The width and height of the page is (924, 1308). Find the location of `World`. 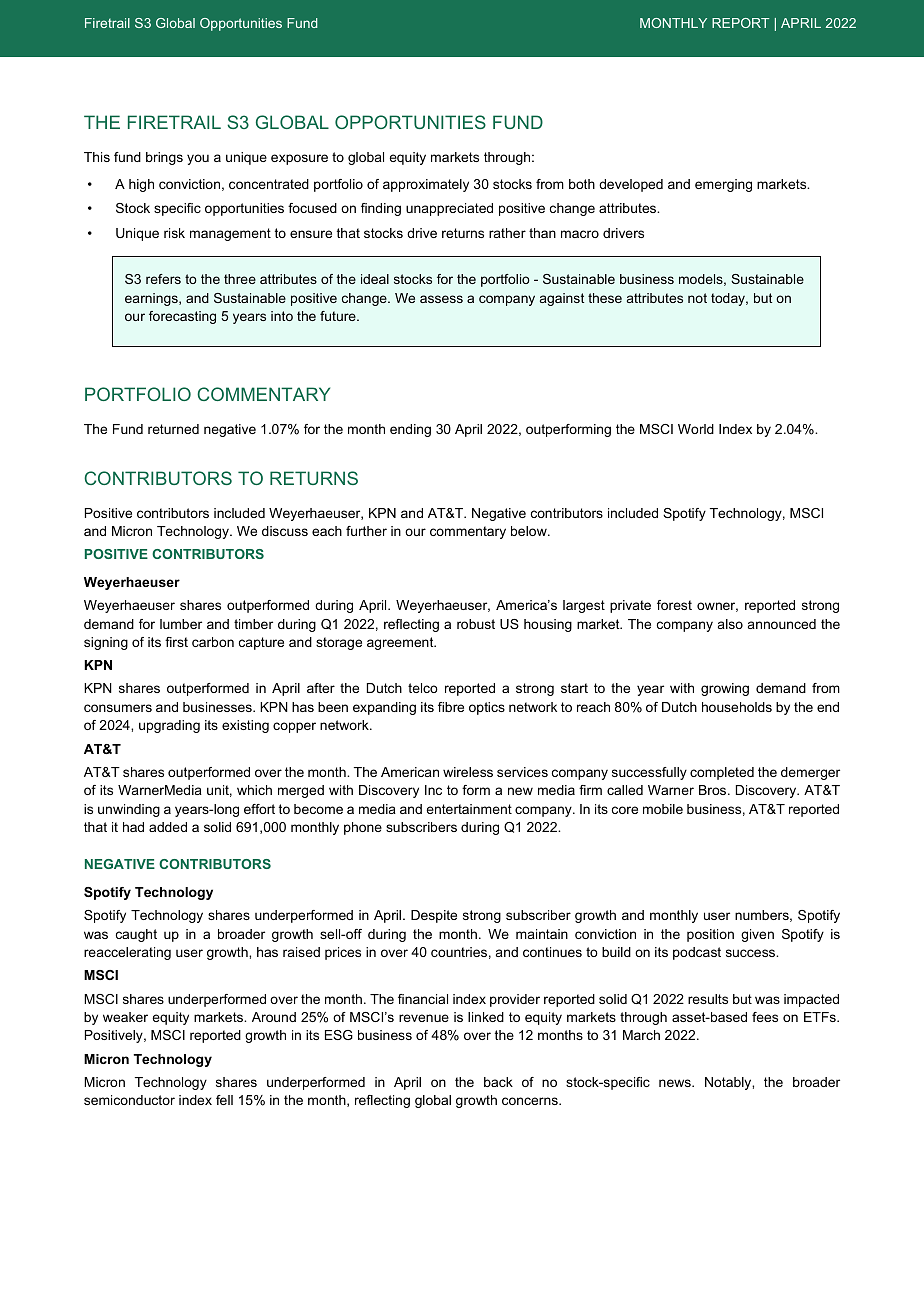

World is located at coordinates (696, 429).
